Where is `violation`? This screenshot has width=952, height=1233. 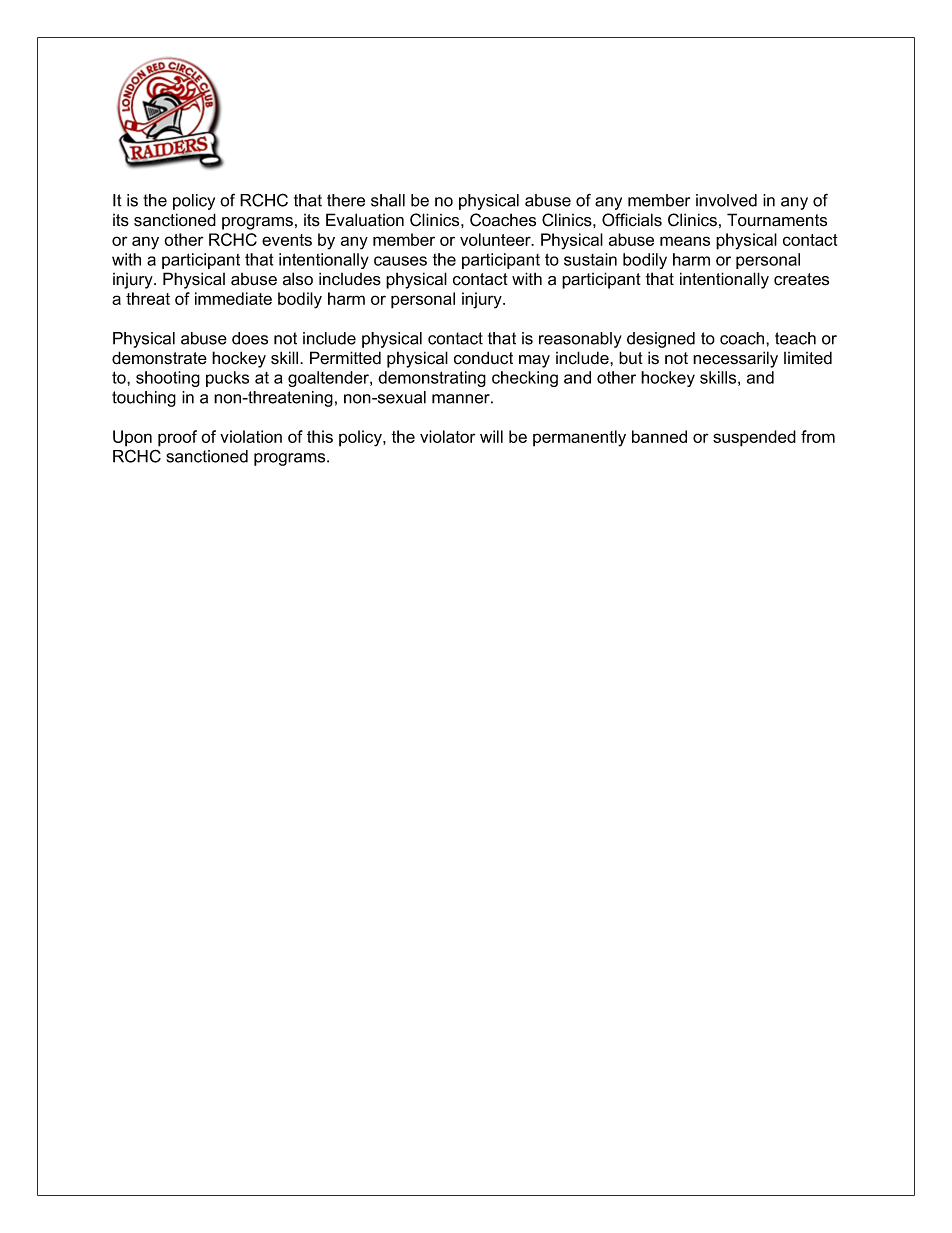
violation is located at coordinates (251, 436).
